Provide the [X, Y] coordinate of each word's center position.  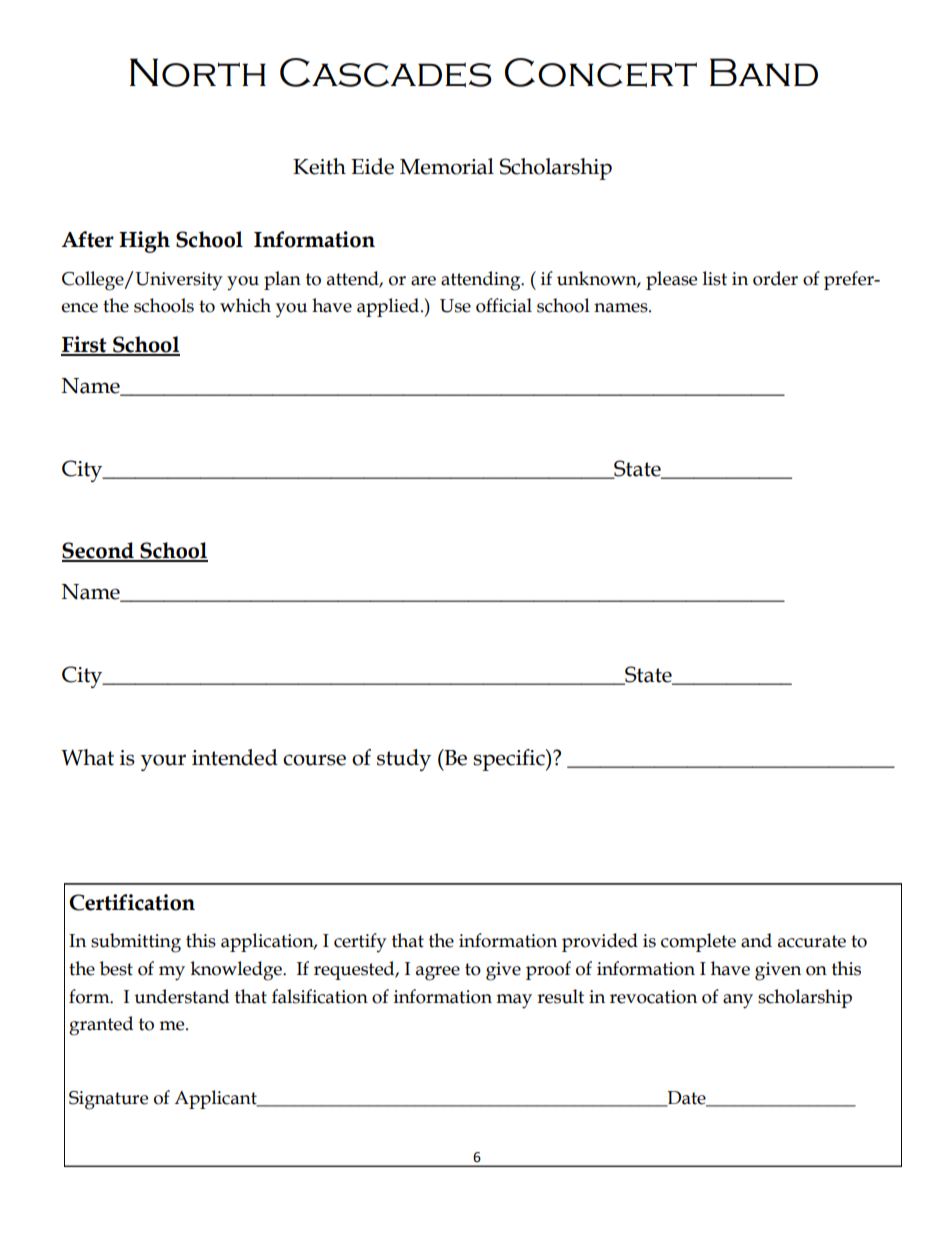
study [404, 760]
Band [764, 72]
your [163, 762]
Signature [108, 1100]
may [514, 1001]
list [715, 278]
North [198, 72]
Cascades [386, 72]
